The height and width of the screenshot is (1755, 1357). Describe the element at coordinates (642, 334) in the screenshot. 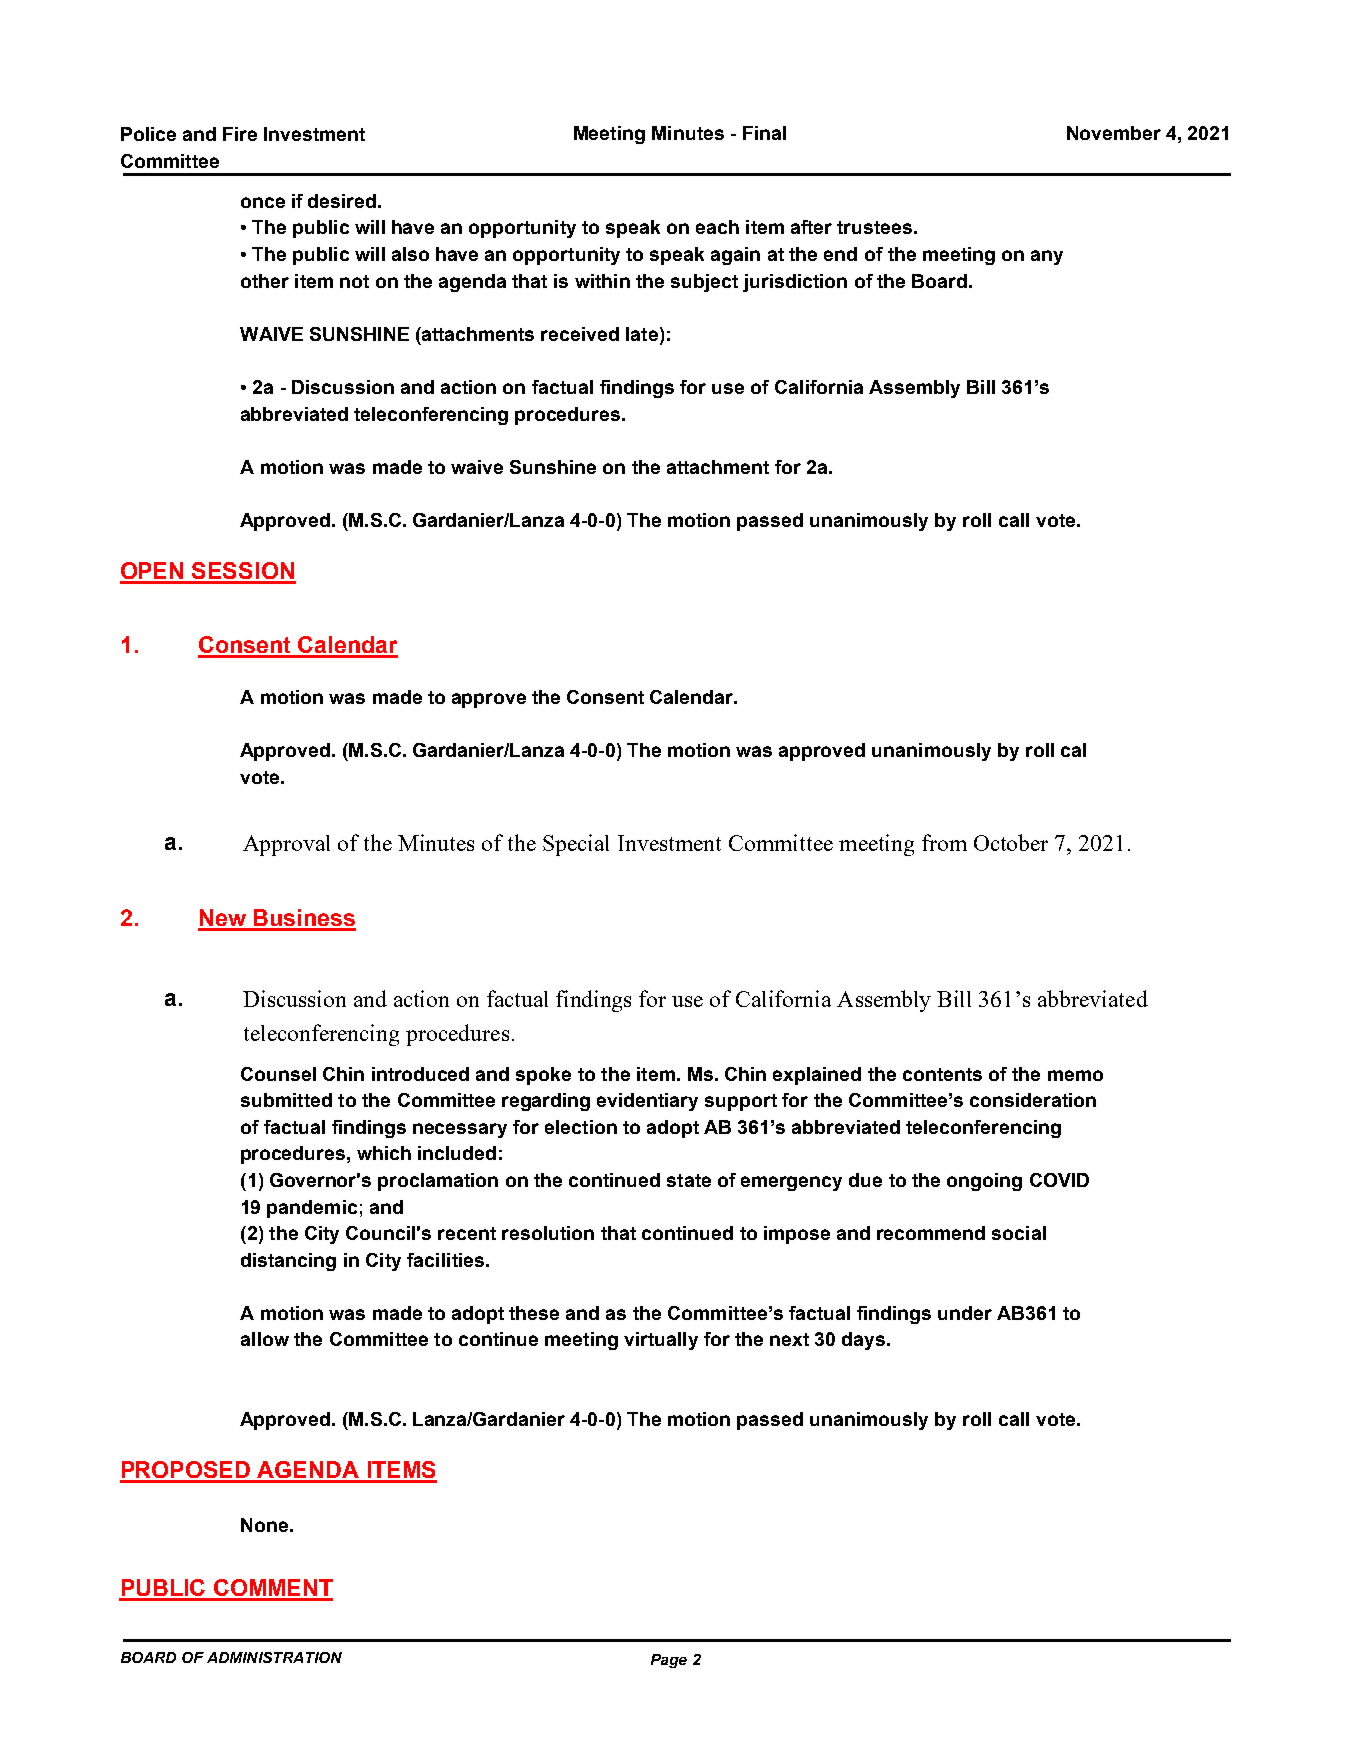

I see `late` at that location.
